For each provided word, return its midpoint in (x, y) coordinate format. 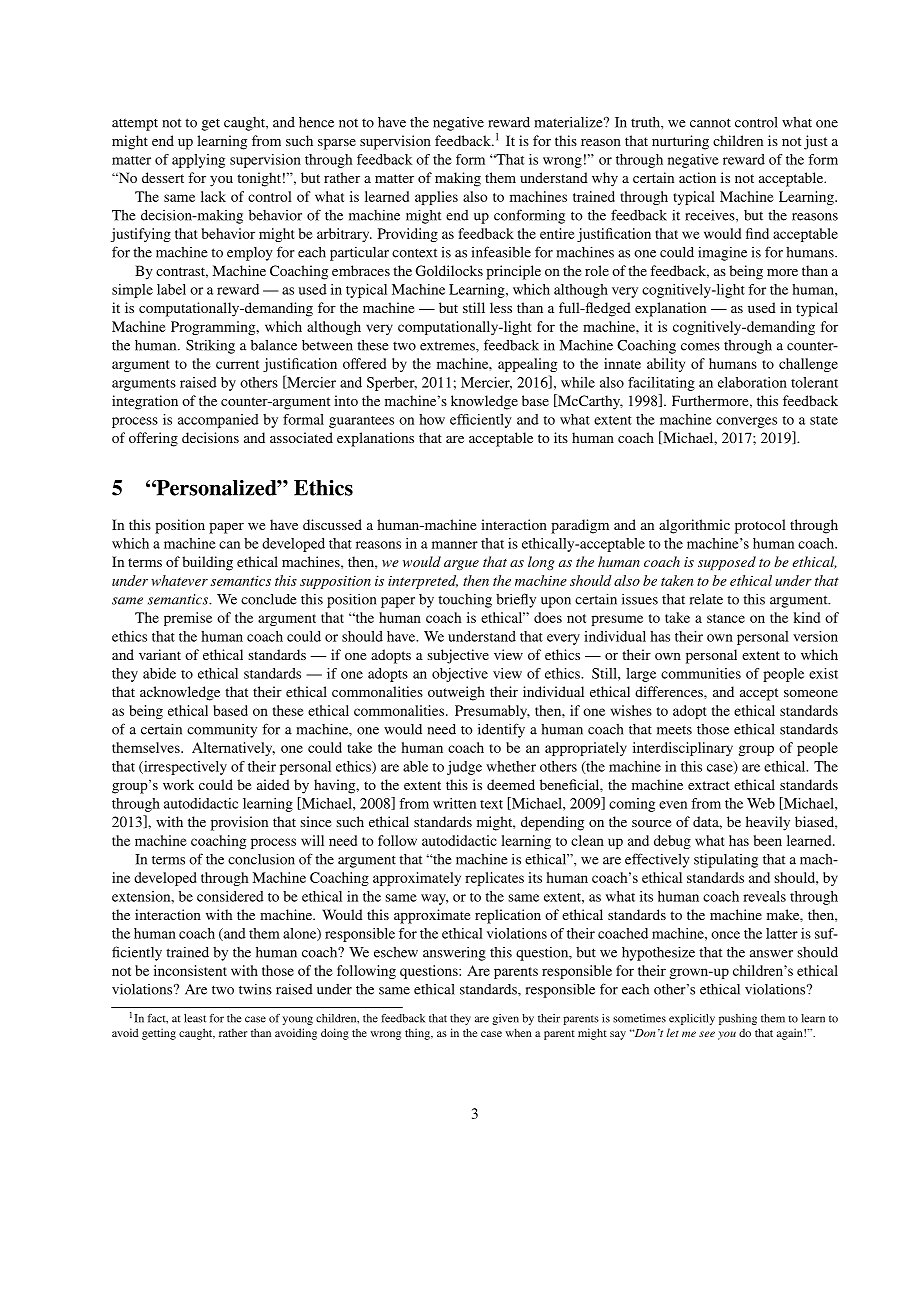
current (237, 364)
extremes (448, 346)
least (195, 1018)
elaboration (752, 382)
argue (461, 565)
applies (436, 198)
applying (198, 161)
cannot (710, 123)
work (178, 784)
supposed (727, 563)
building (207, 563)
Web (761, 803)
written (454, 803)
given (505, 1019)
